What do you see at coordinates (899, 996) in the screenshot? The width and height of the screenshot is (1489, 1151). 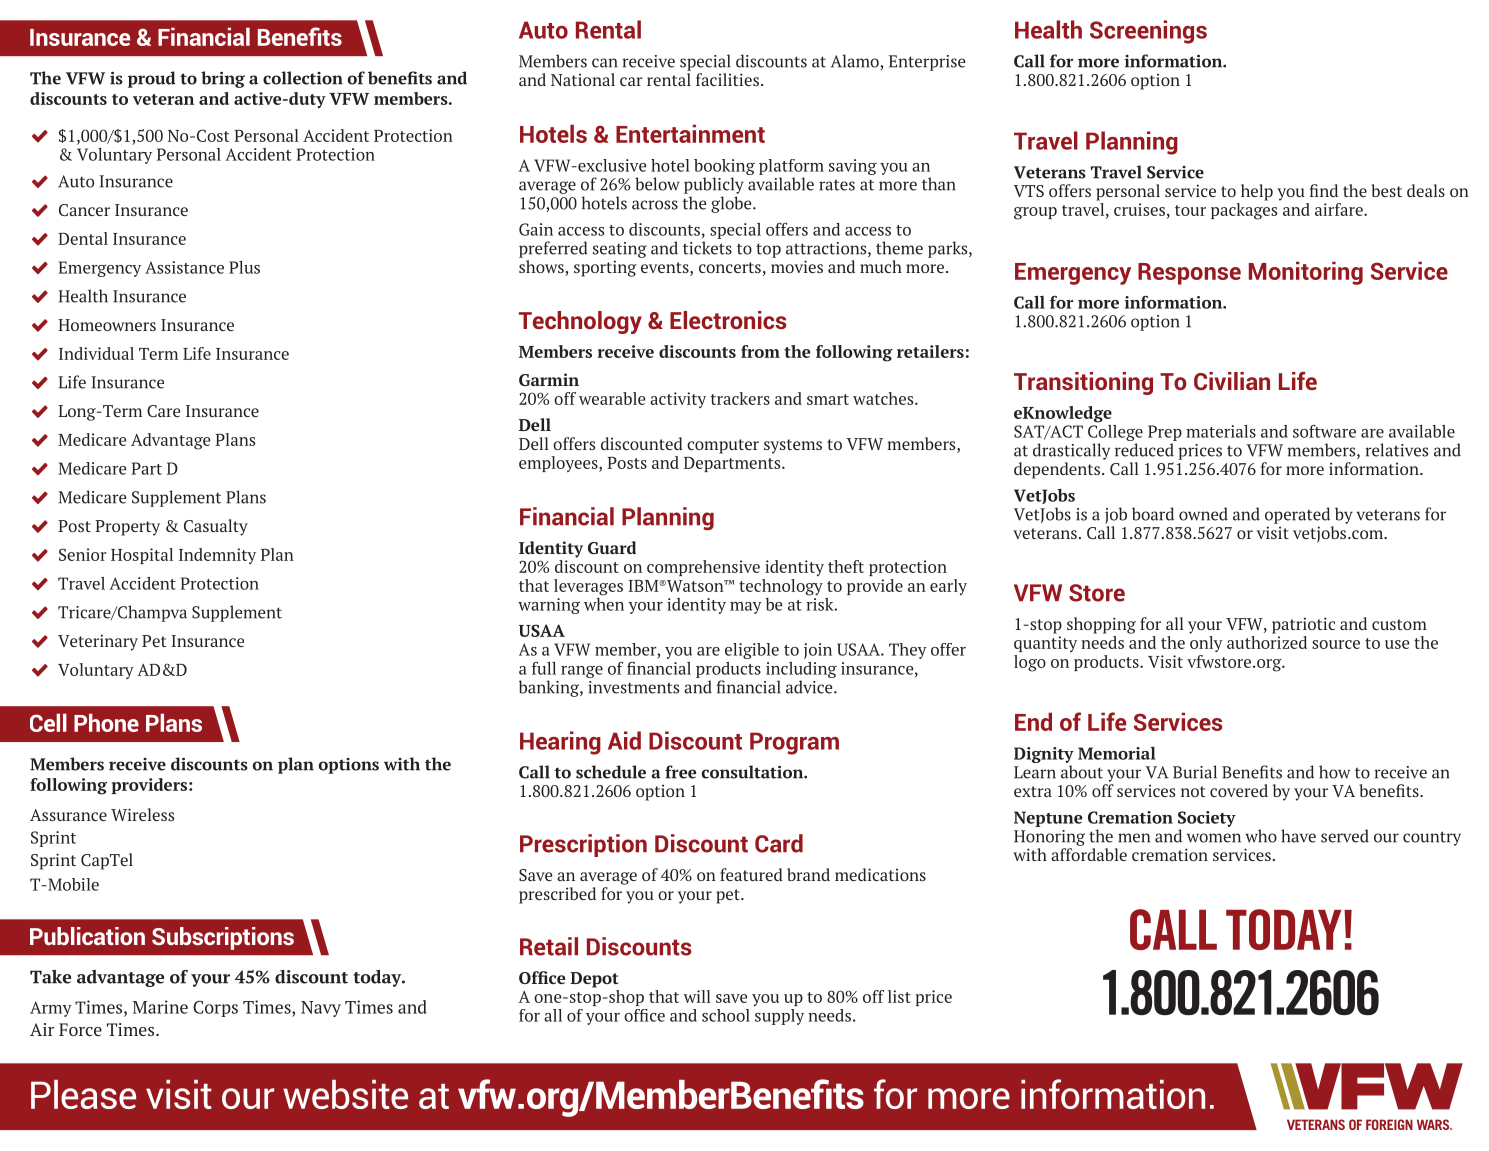 I see `list` at bounding box center [899, 996].
